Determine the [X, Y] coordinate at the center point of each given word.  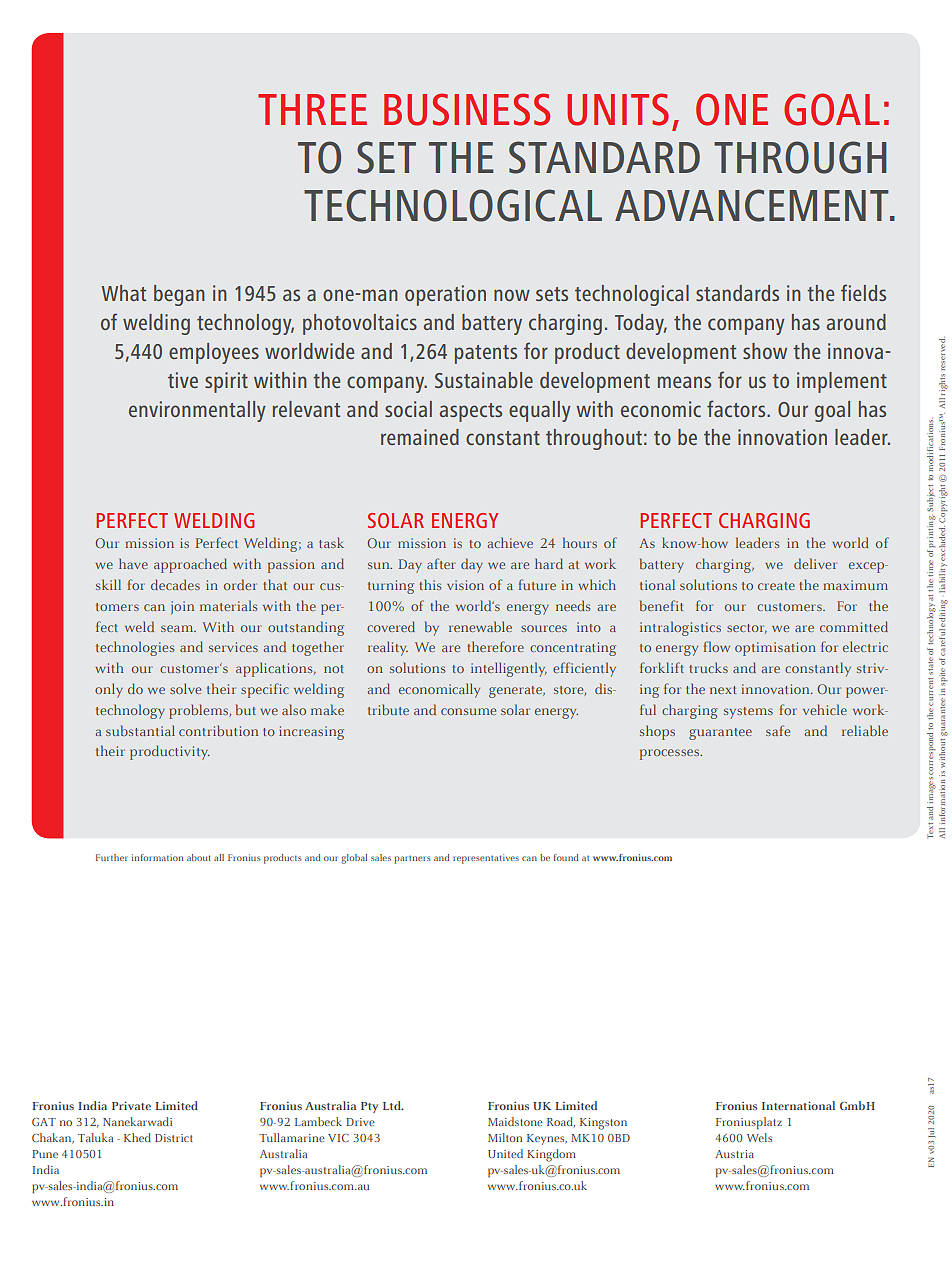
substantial [140, 730]
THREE [312, 109]
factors [737, 408]
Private [131, 1105]
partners [413, 859]
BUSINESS [467, 109]
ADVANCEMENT [753, 205]
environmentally [197, 411]
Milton [505, 1137]
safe [778, 730]
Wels [759, 1137]
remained [420, 437]
